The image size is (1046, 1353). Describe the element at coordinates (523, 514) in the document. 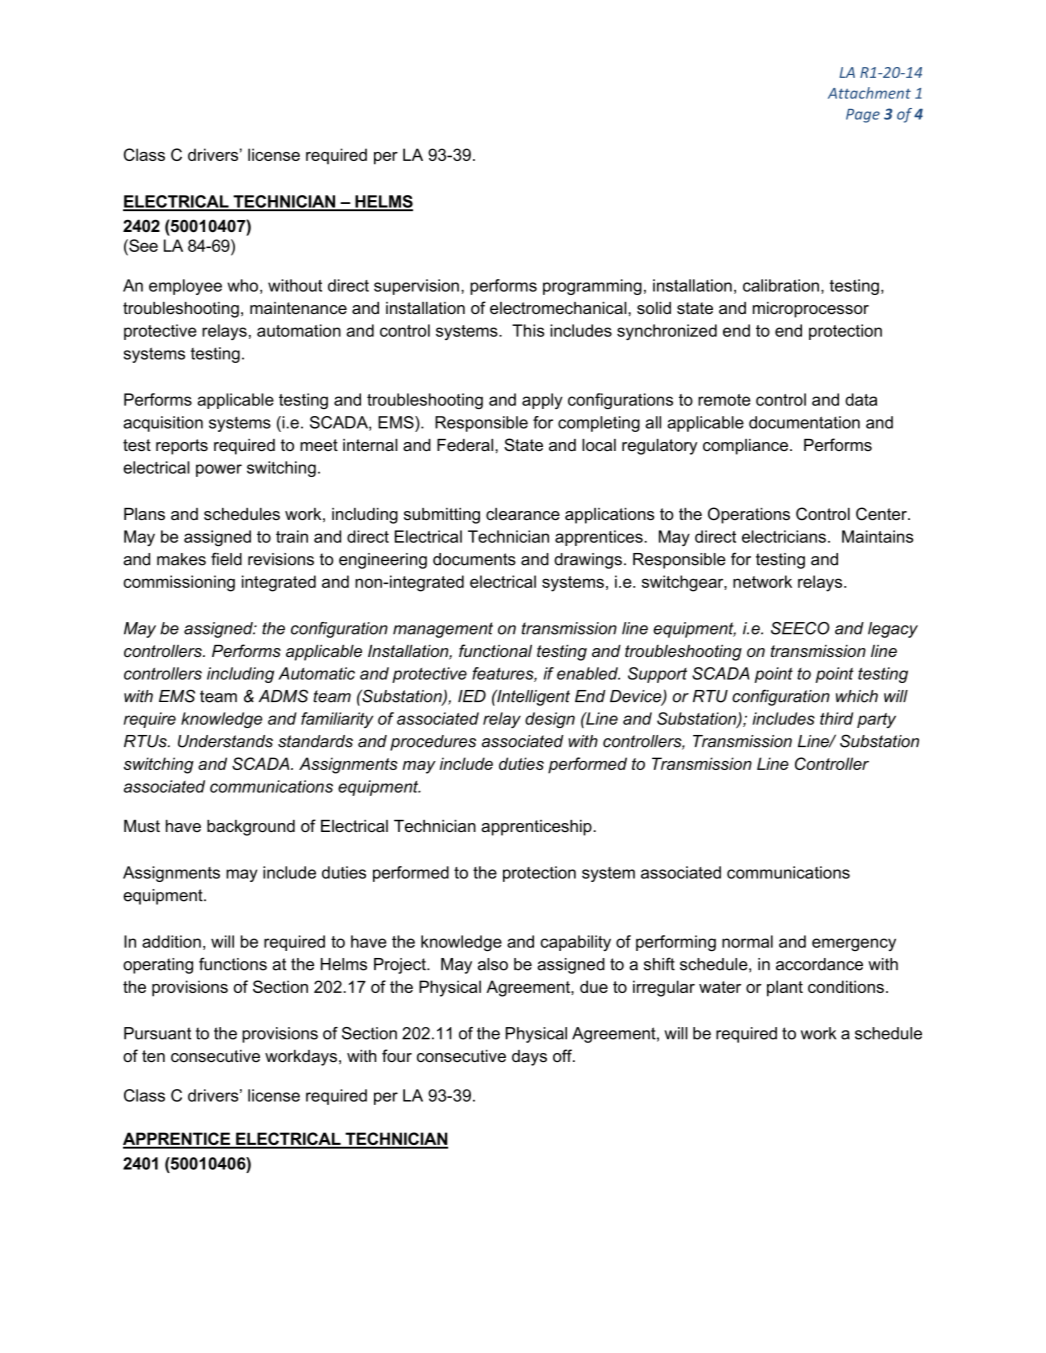

I see `clearance` at that location.
